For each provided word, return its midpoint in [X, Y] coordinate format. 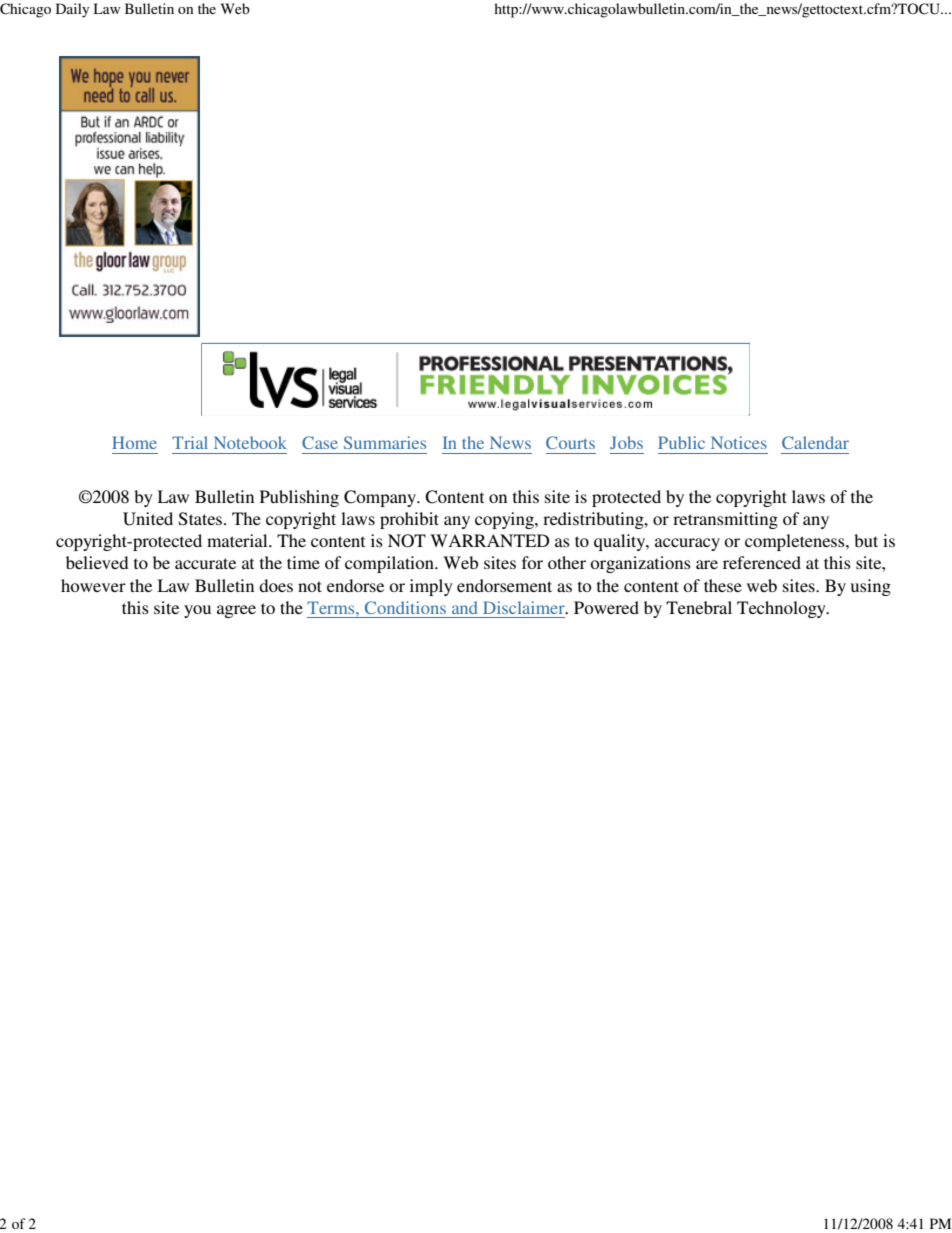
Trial [190, 442]
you [197, 611]
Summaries [385, 442]
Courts [570, 442]
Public [681, 442]
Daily [72, 10]
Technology [782, 609]
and [465, 607]
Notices [739, 442]
